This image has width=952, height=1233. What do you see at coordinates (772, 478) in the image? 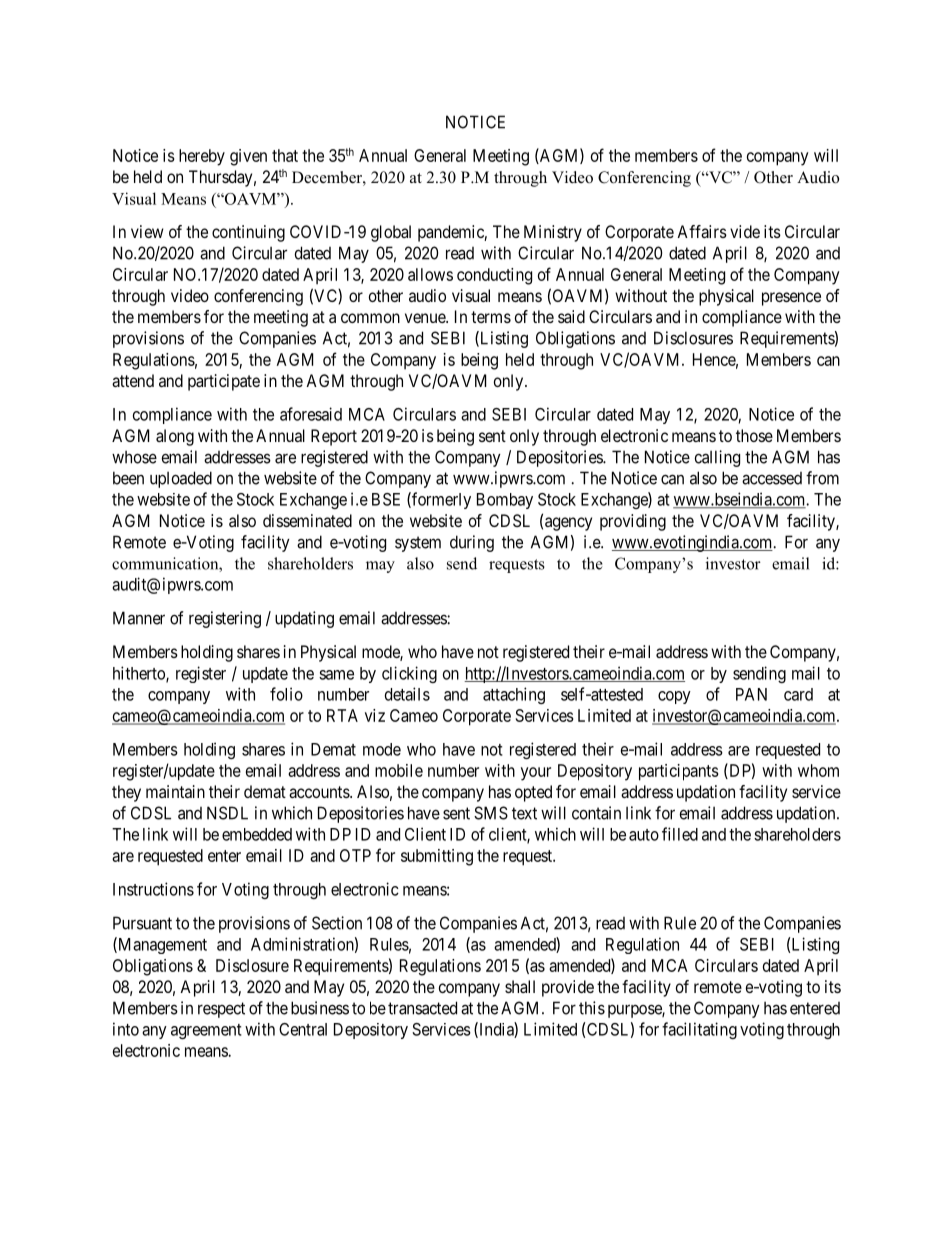
I see `accessed` at bounding box center [772, 478].
